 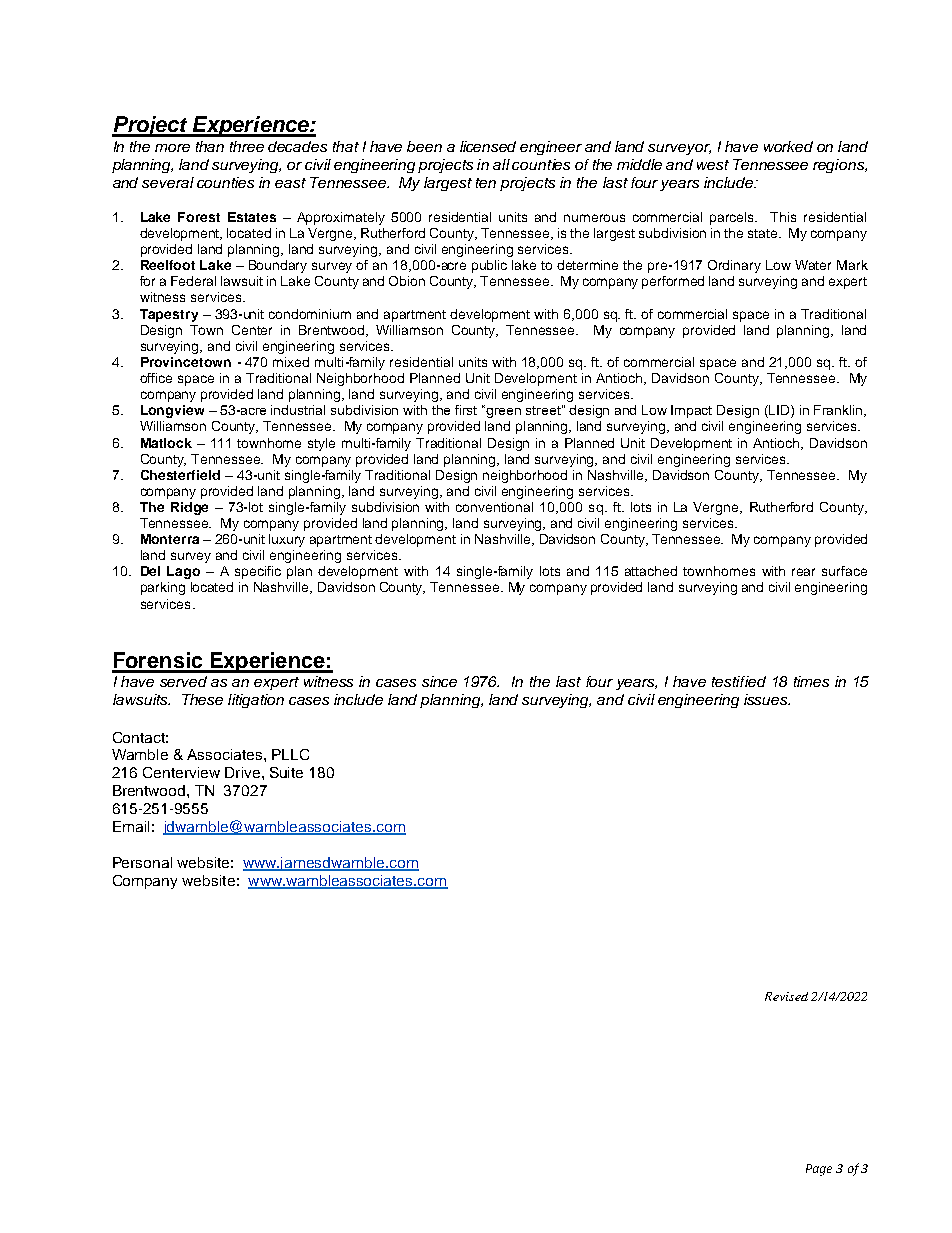 What do you see at coordinates (788, 146) in the screenshot?
I see `worked` at bounding box center [788, 146].
